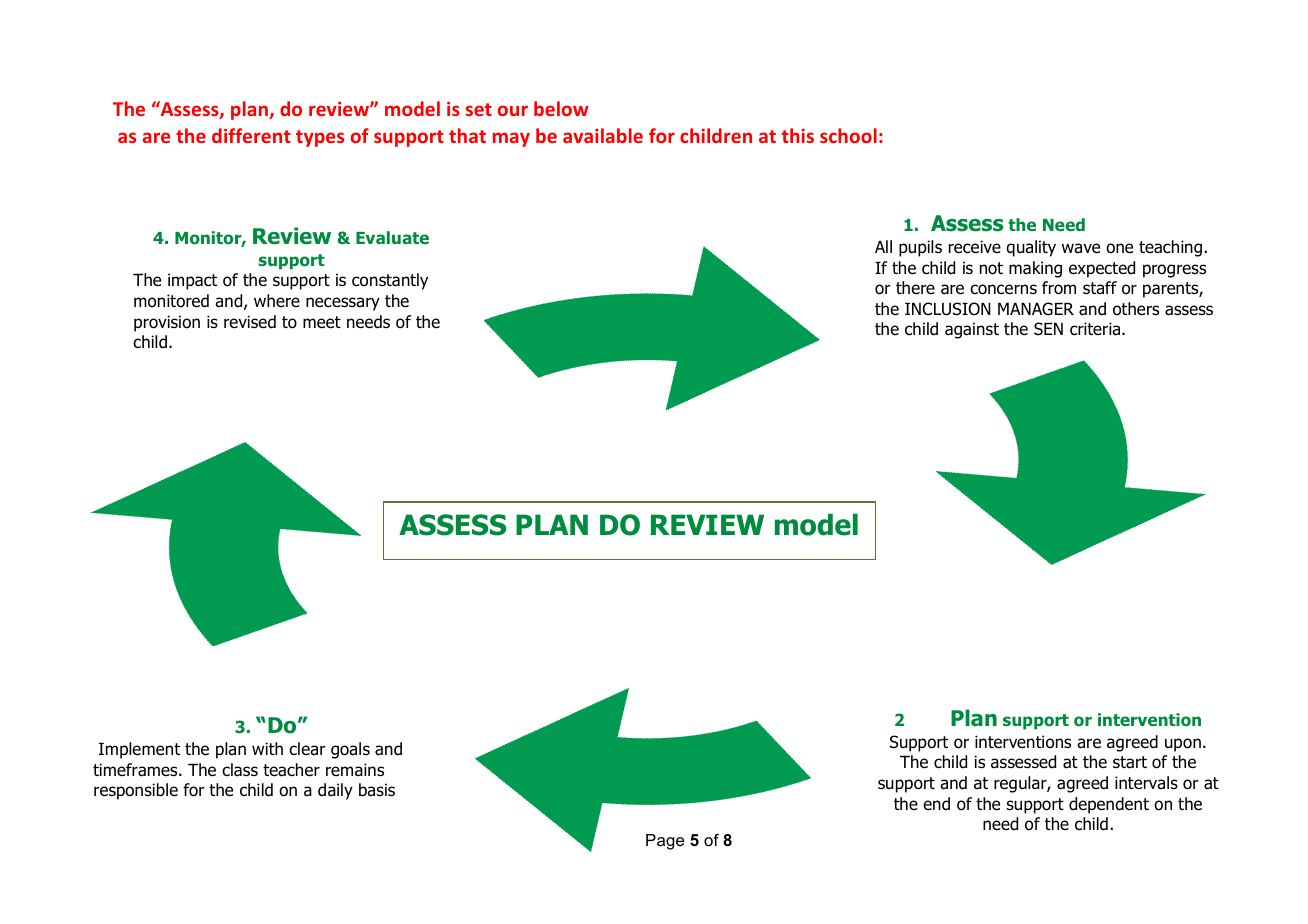 Image resolution: width=1308 pixels, height=924 pixels. What do you see at coordinates (267, 748) in the screenshot?
I see `with` at bounding box center [267, 748].
